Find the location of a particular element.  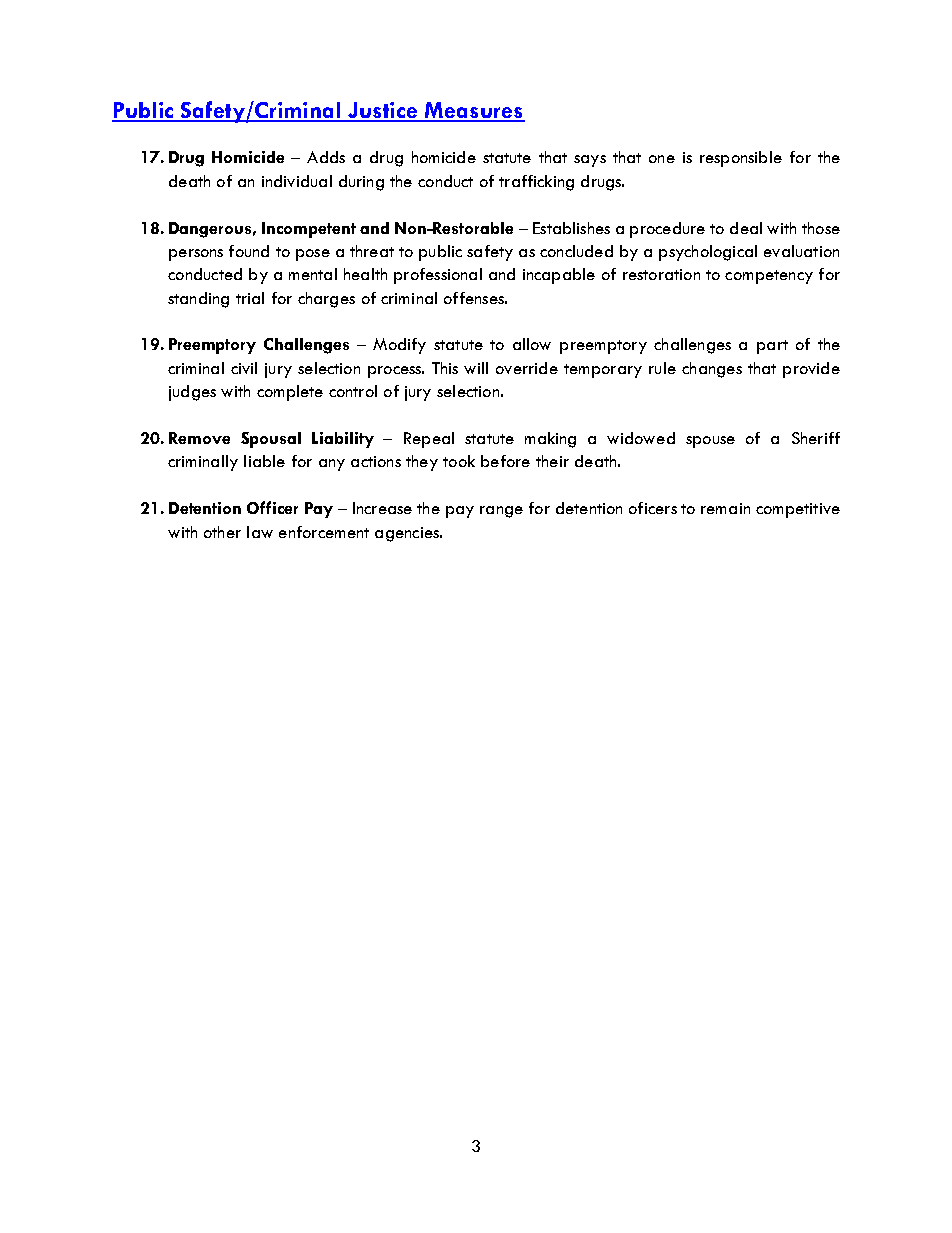

trial is located at coordinates (250, 298).
